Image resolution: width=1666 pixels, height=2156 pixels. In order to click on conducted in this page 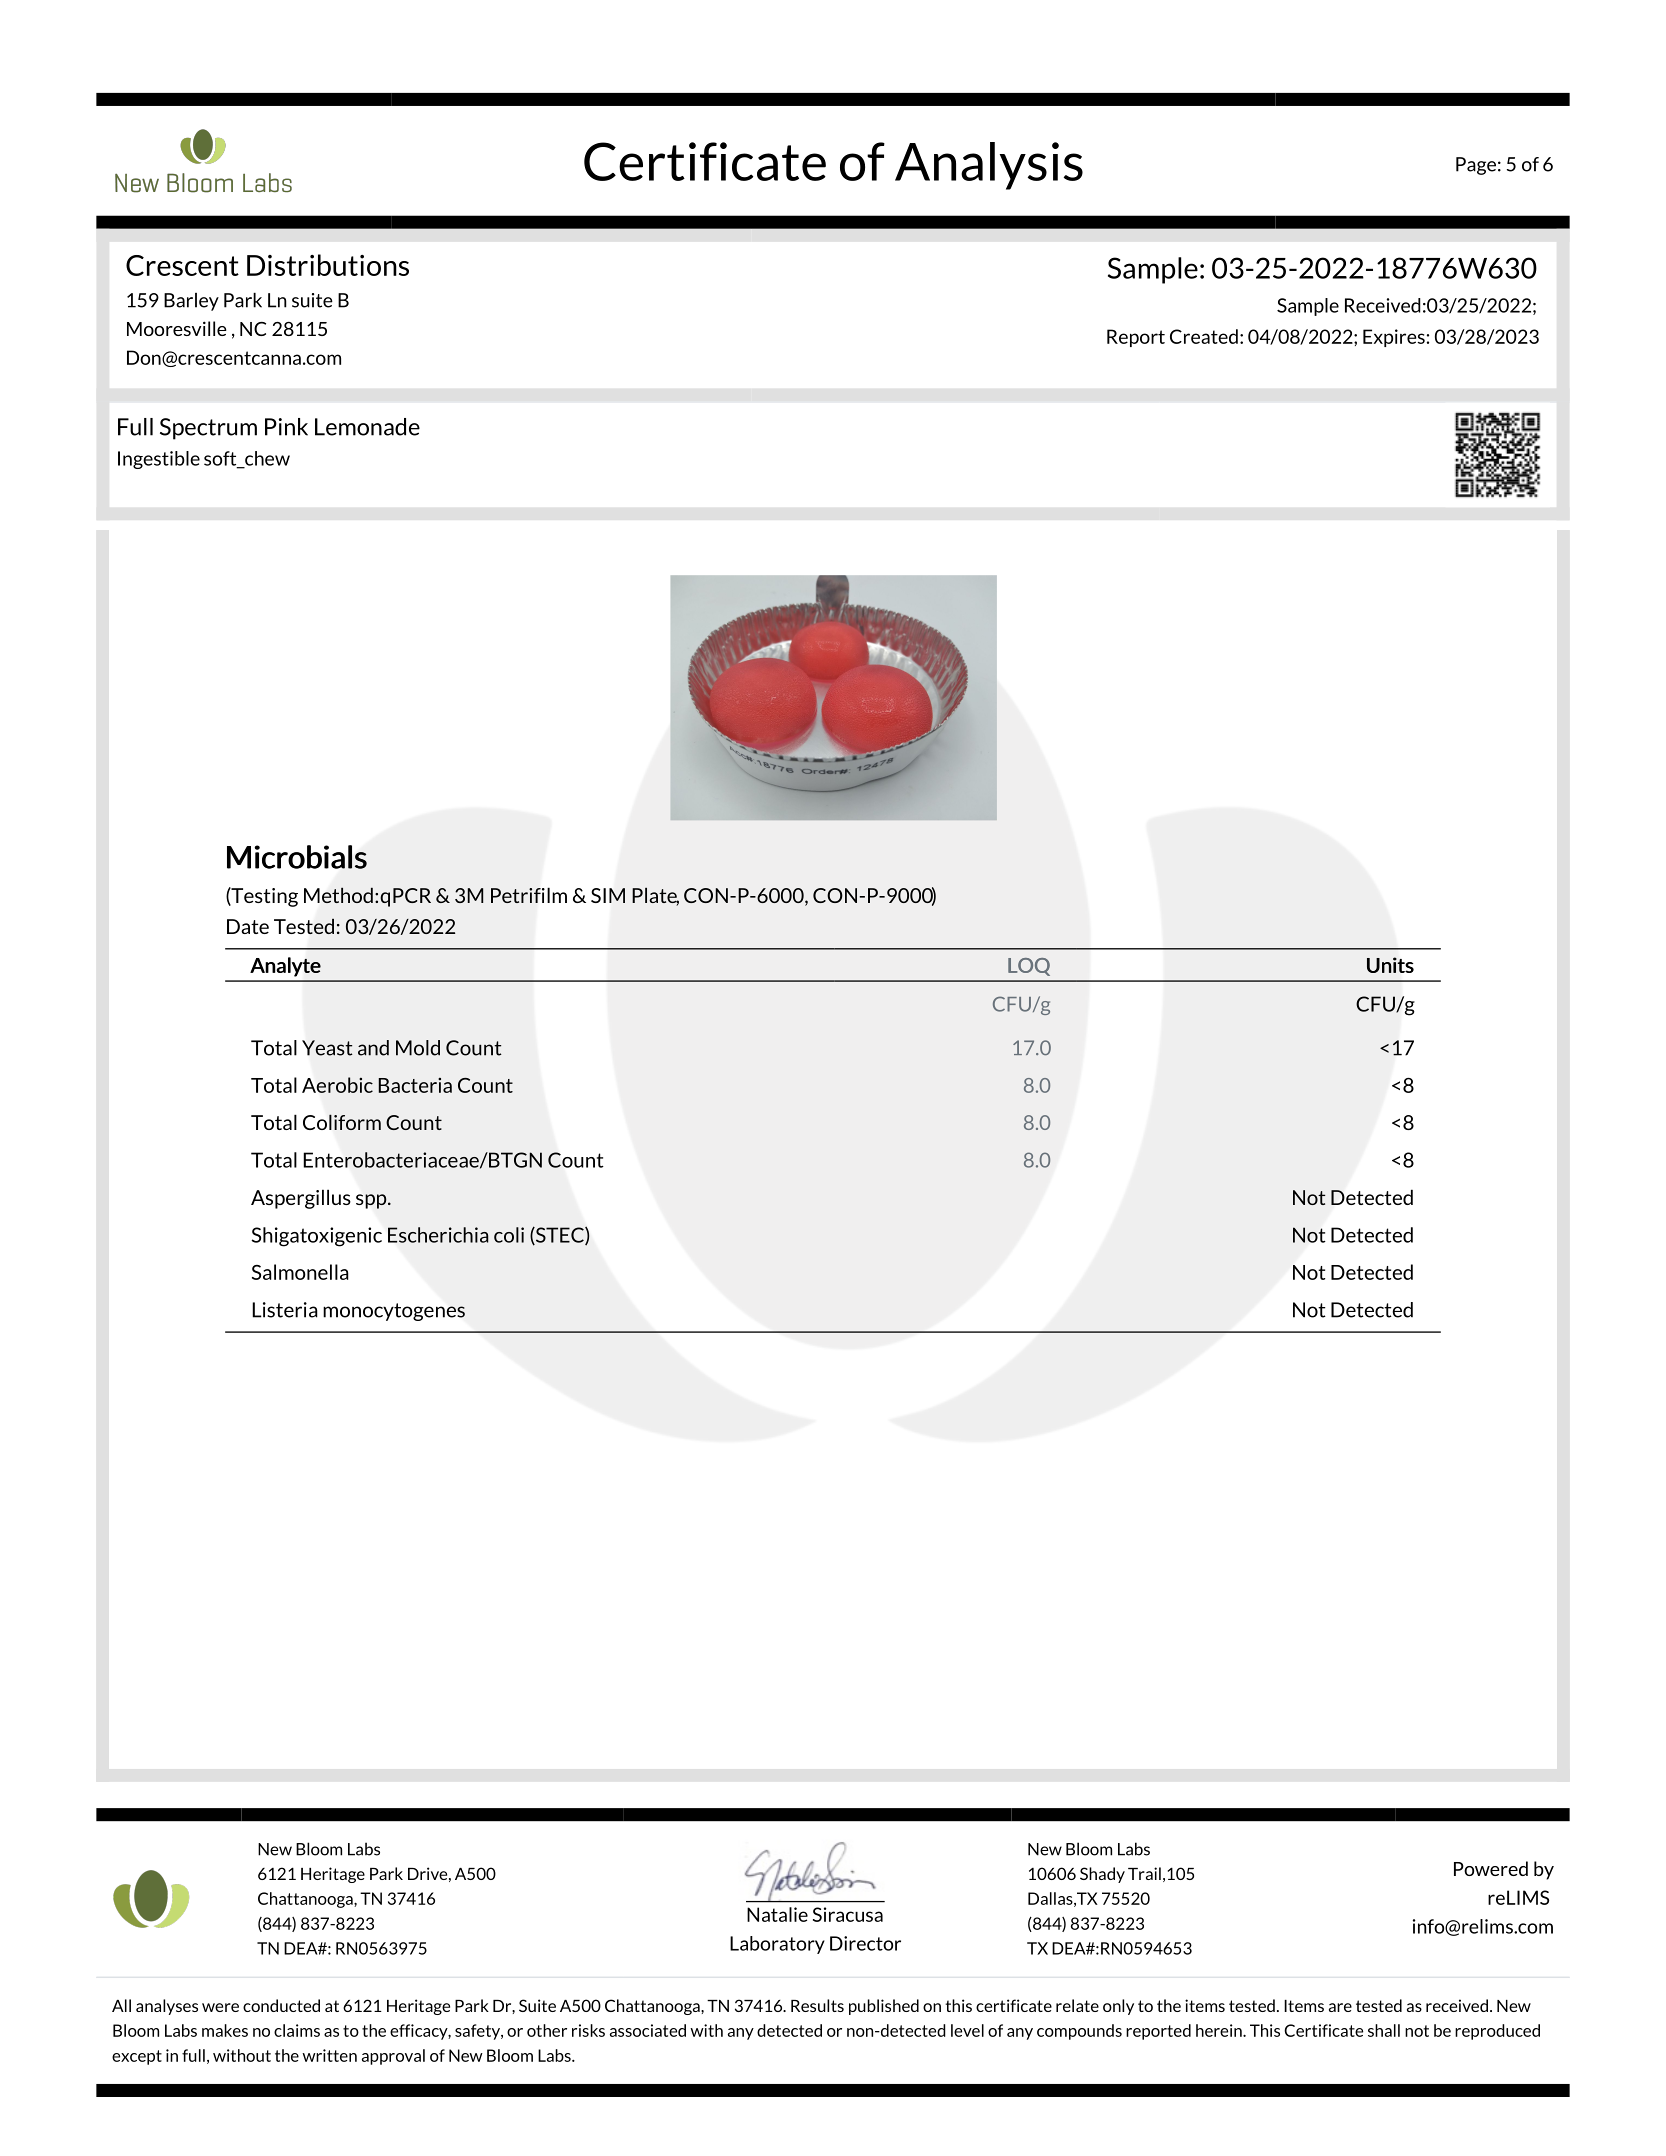, I will do `click(281, 2005)`.
